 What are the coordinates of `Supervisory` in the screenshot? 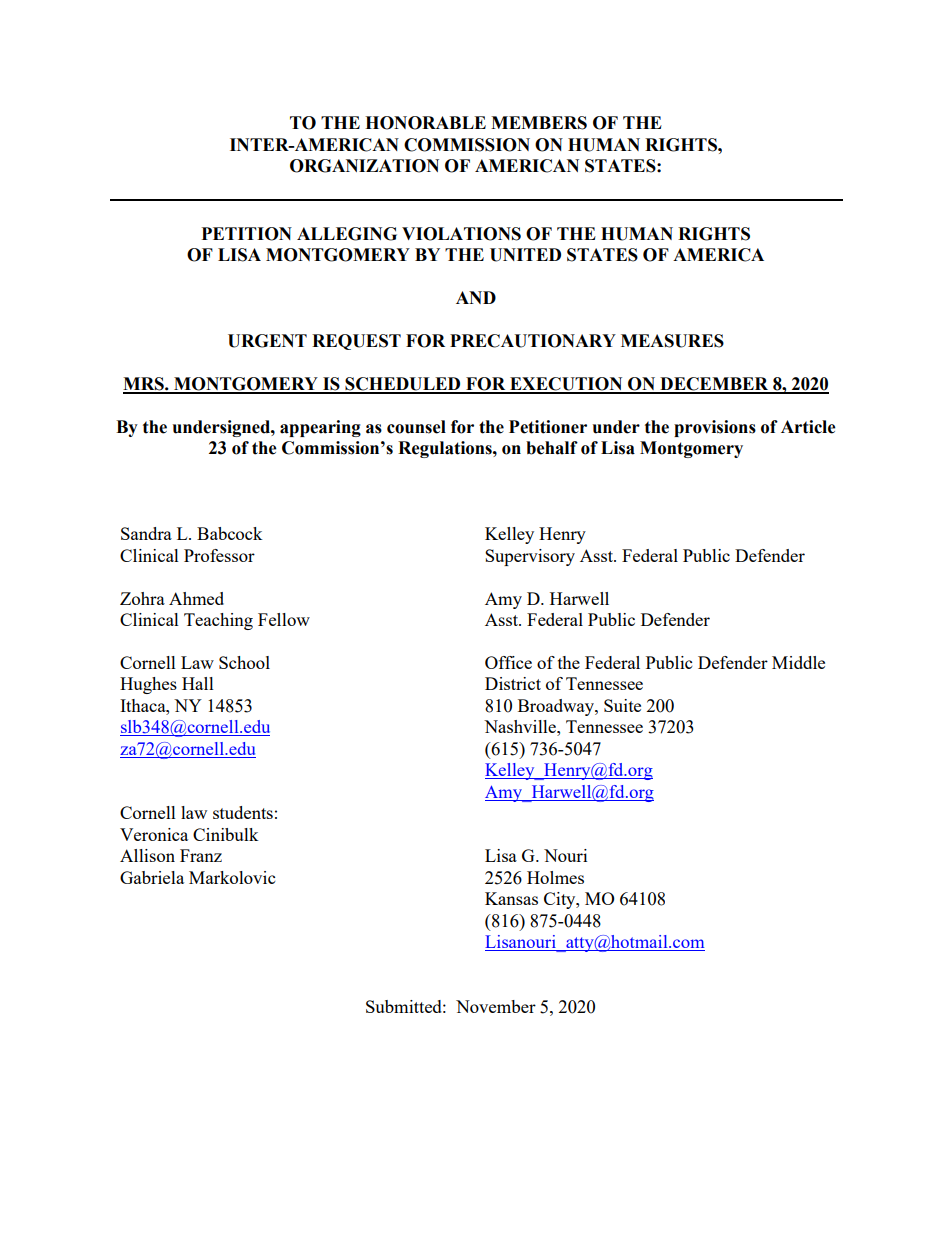 It's located at (530, 557).
